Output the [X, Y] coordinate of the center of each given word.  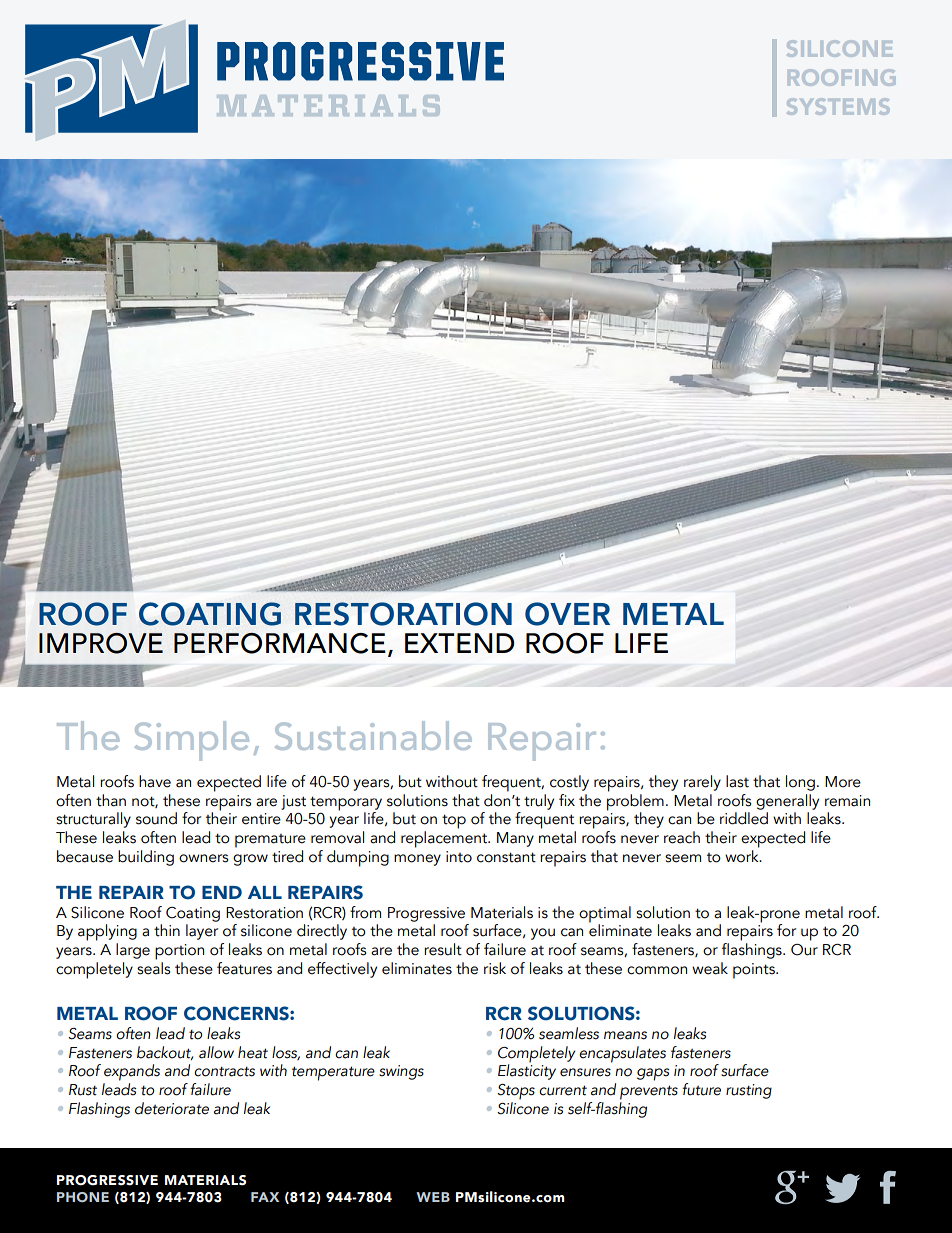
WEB [433, 1197]
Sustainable [373, 735]
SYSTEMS [838, 106]
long [800, 783]
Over [567, 614]
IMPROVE [101, 643]
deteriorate [172, 1108]
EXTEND [459, 643]
